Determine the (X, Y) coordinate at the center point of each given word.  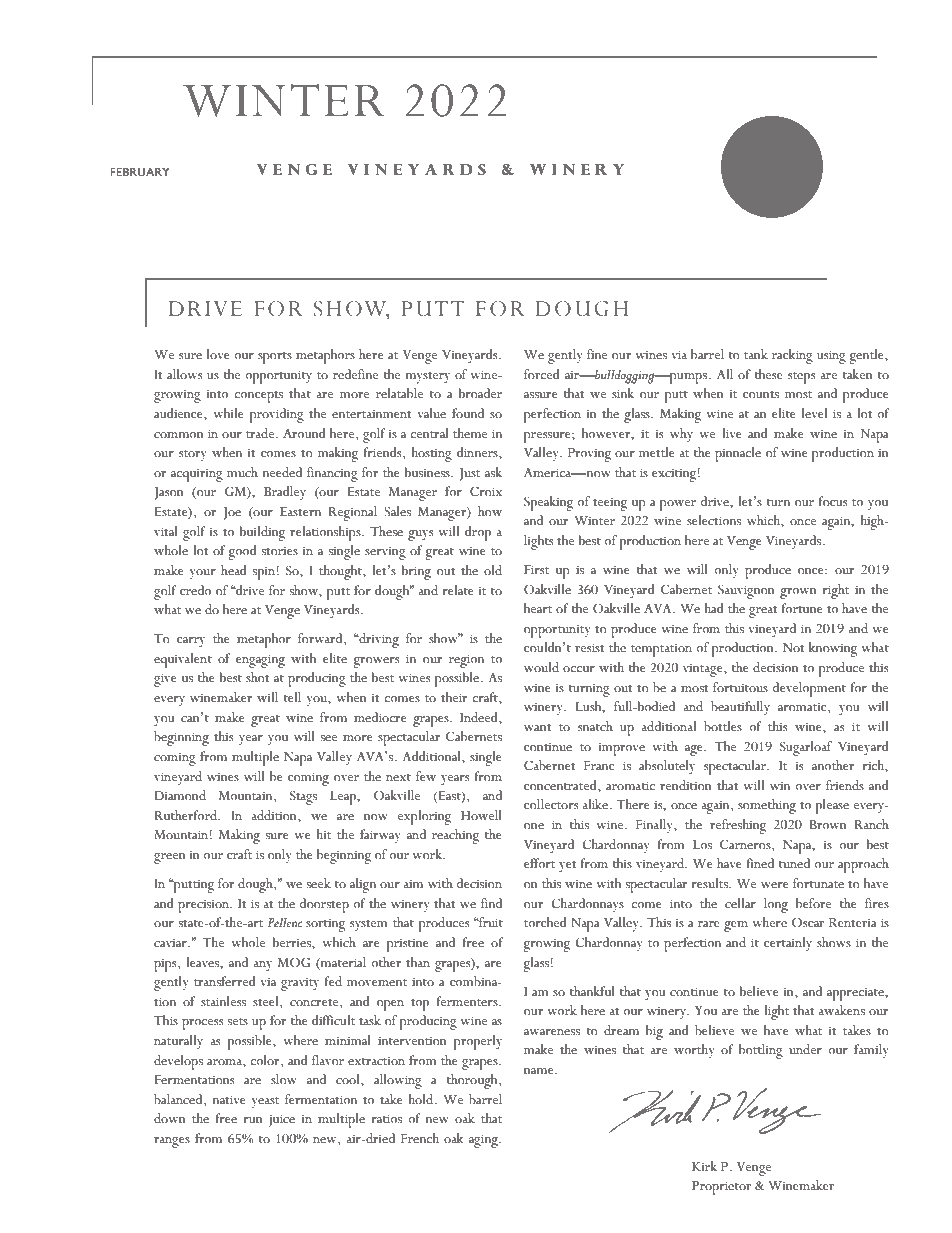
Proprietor (721, 1188)
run (253, 1120)
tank (756, 354)
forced (542, 374)
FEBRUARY (139, 171)
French (420, 1138)
